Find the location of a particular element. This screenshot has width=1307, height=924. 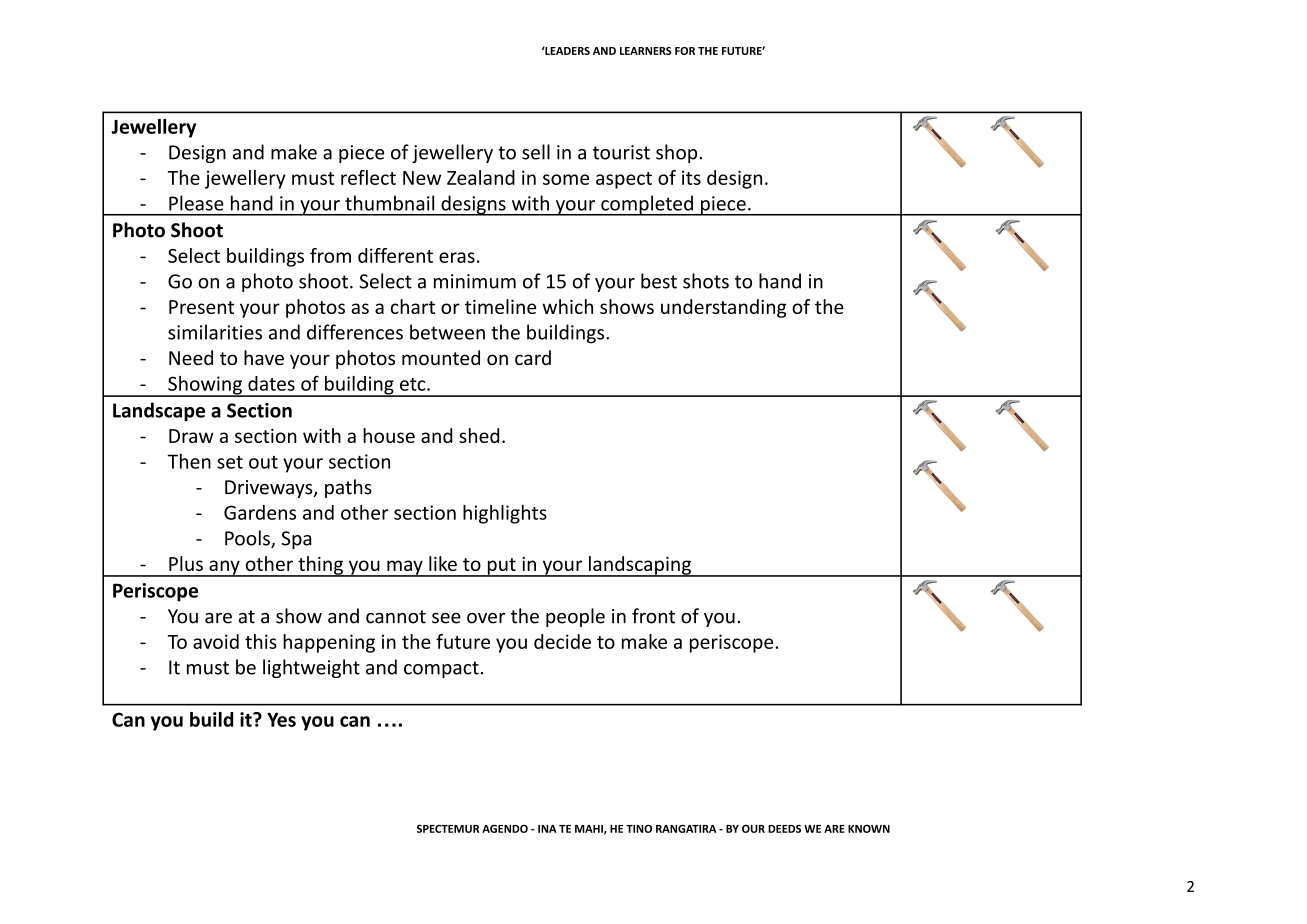

understanding is located at coordinates (724, 308).
